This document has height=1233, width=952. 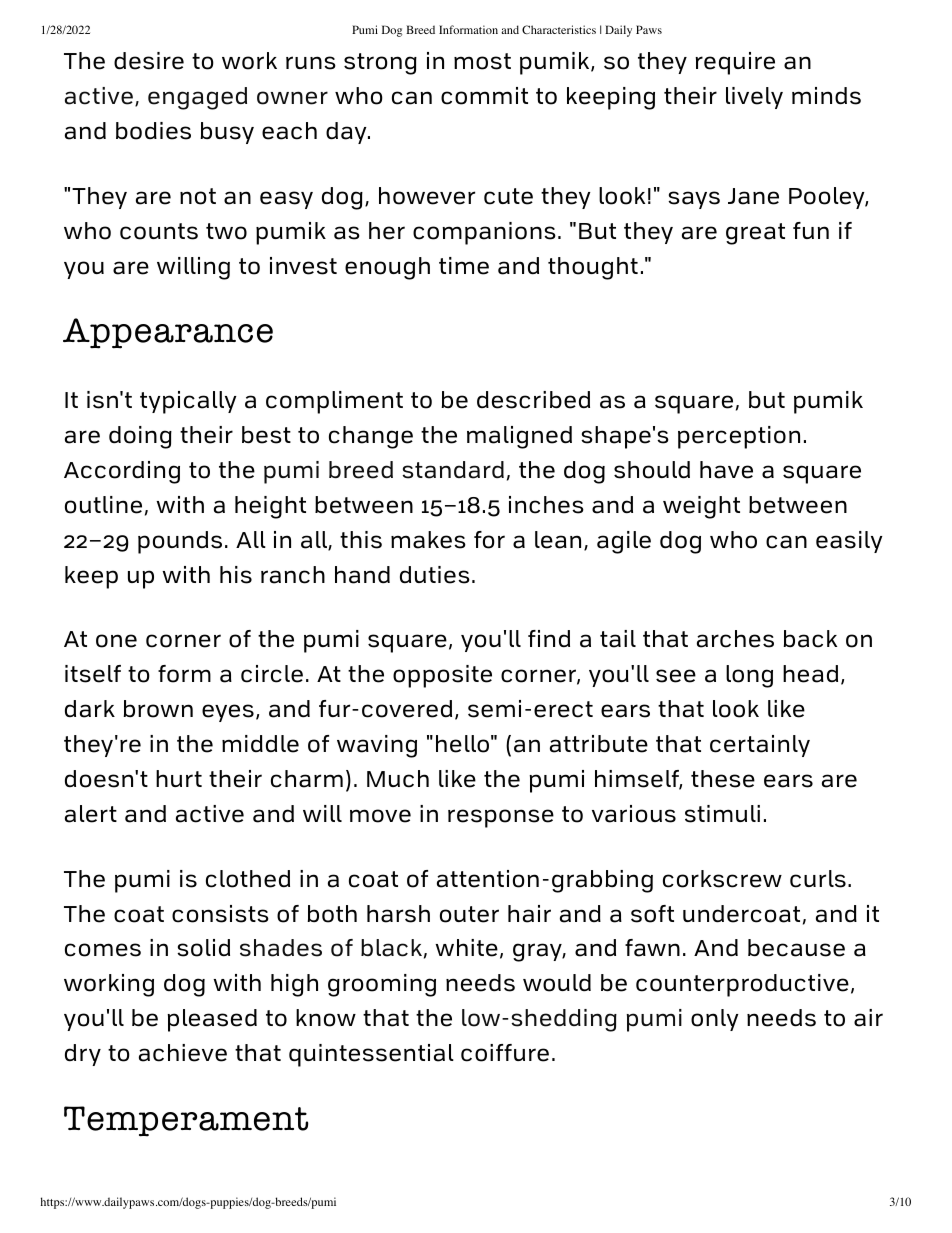 I want to click on desire, so click(x=149, y=61).
